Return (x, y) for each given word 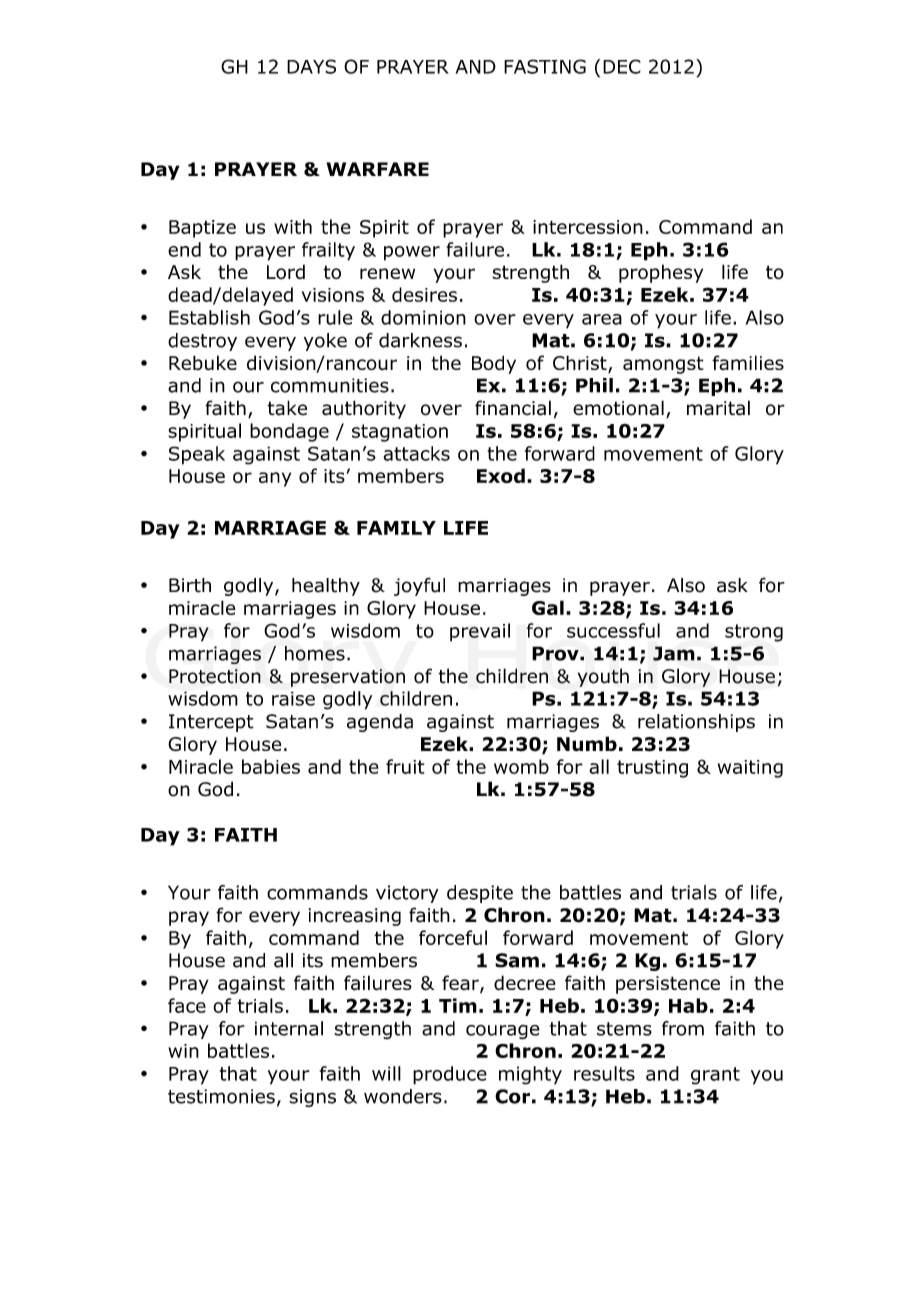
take (287, 408)
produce (450, 1075)
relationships (696, 723)
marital (718, 408)
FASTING (545, 66)
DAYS (311, 66)
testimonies (221, 1096)
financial (513, 408)
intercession (588, 227)
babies (271, 766)
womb (521, 766)
